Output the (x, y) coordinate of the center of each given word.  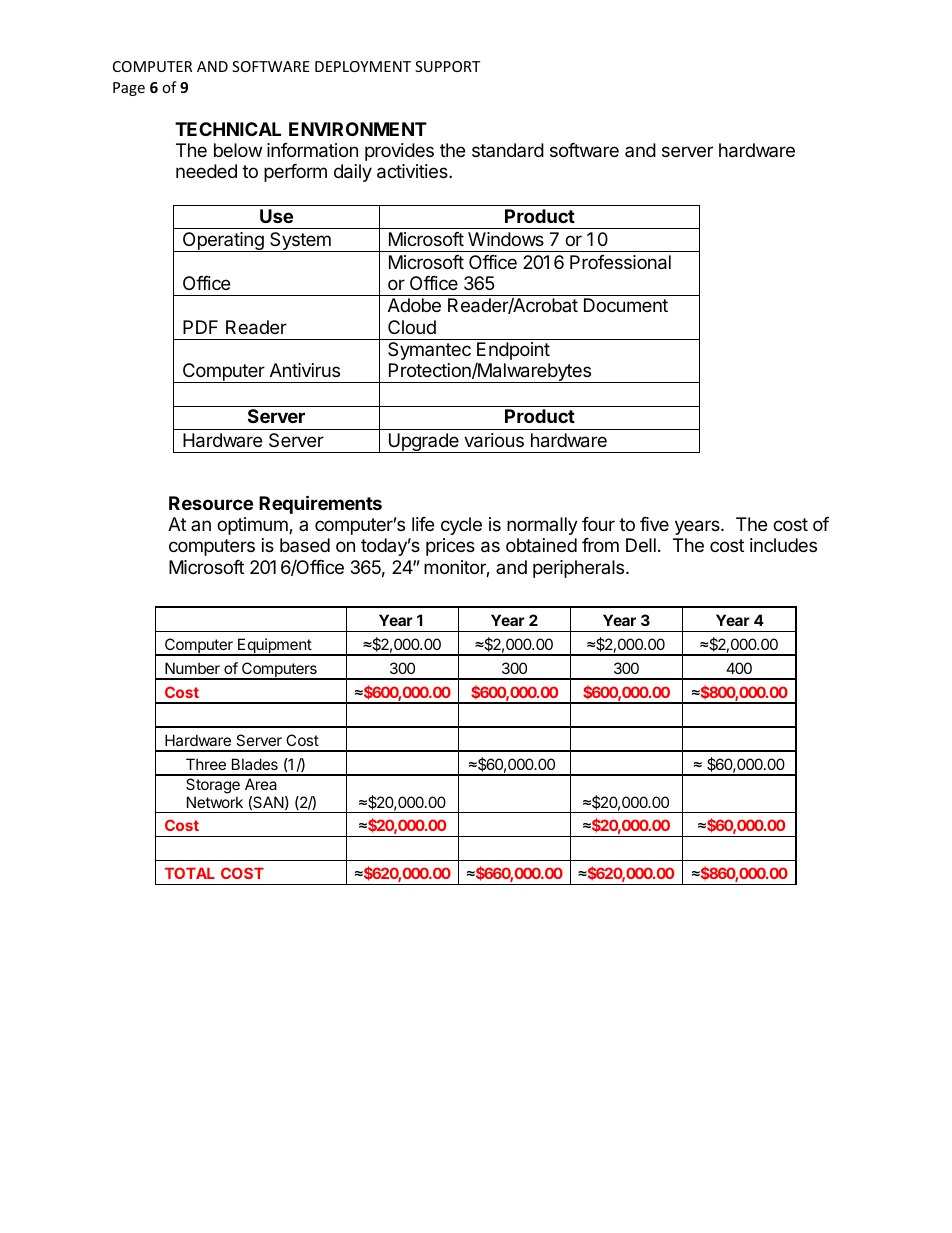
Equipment (274, 647)
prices (450, 547)
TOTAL (190, 873)
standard (508, 150)
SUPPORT (447, 66)
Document (626, 305)
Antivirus (305, 370)
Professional (620, 262)
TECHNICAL (228, 129)
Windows (506, 239)
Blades (255, 764)
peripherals (580, 569)
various (494, 440)
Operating (223, 242)
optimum (253, 526)
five (654, 524)
